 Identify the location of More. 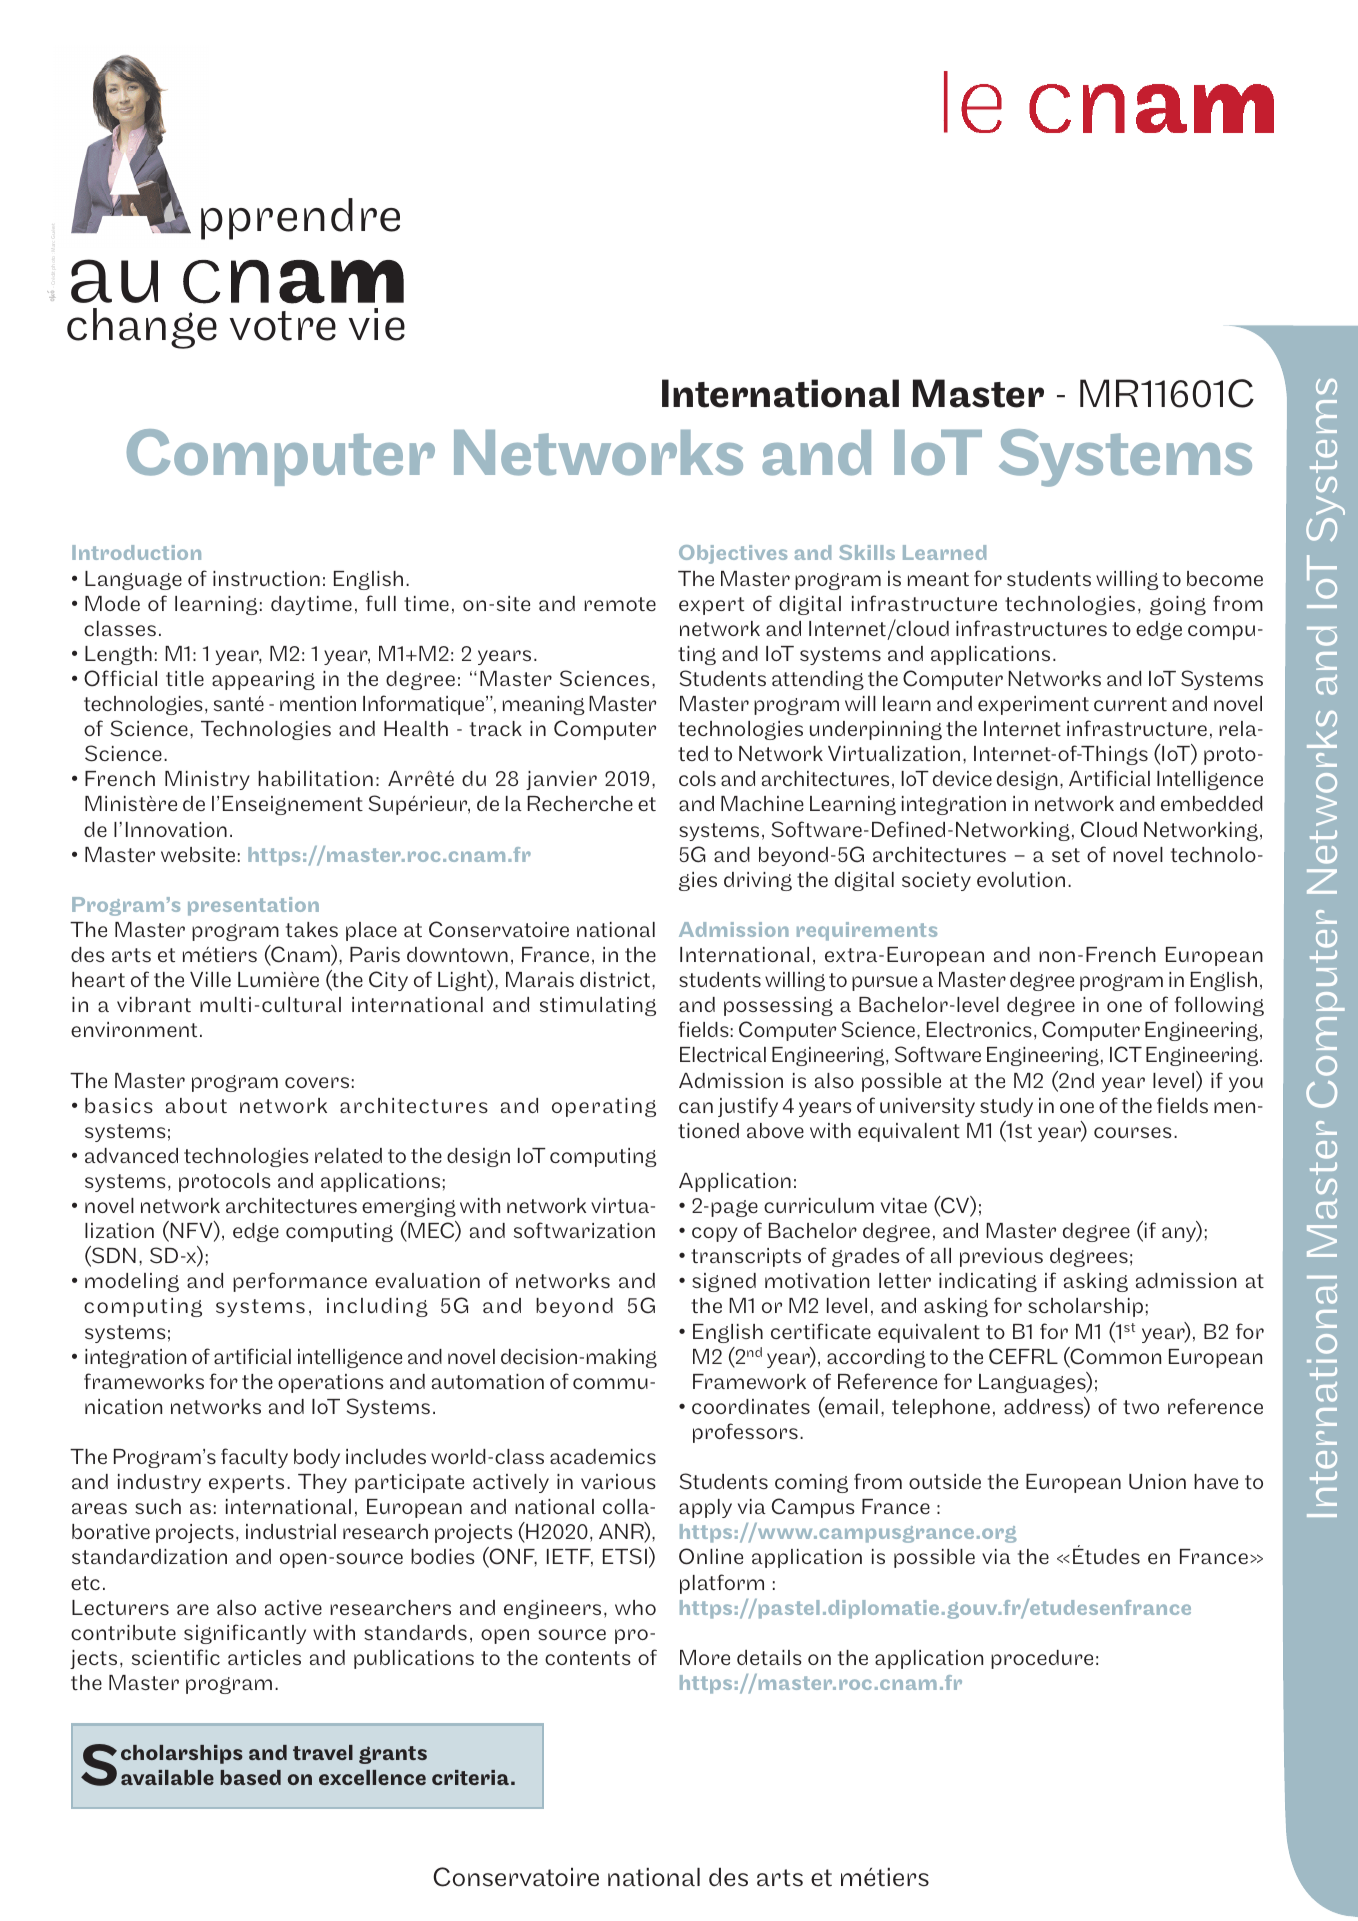
(705, 1657).
